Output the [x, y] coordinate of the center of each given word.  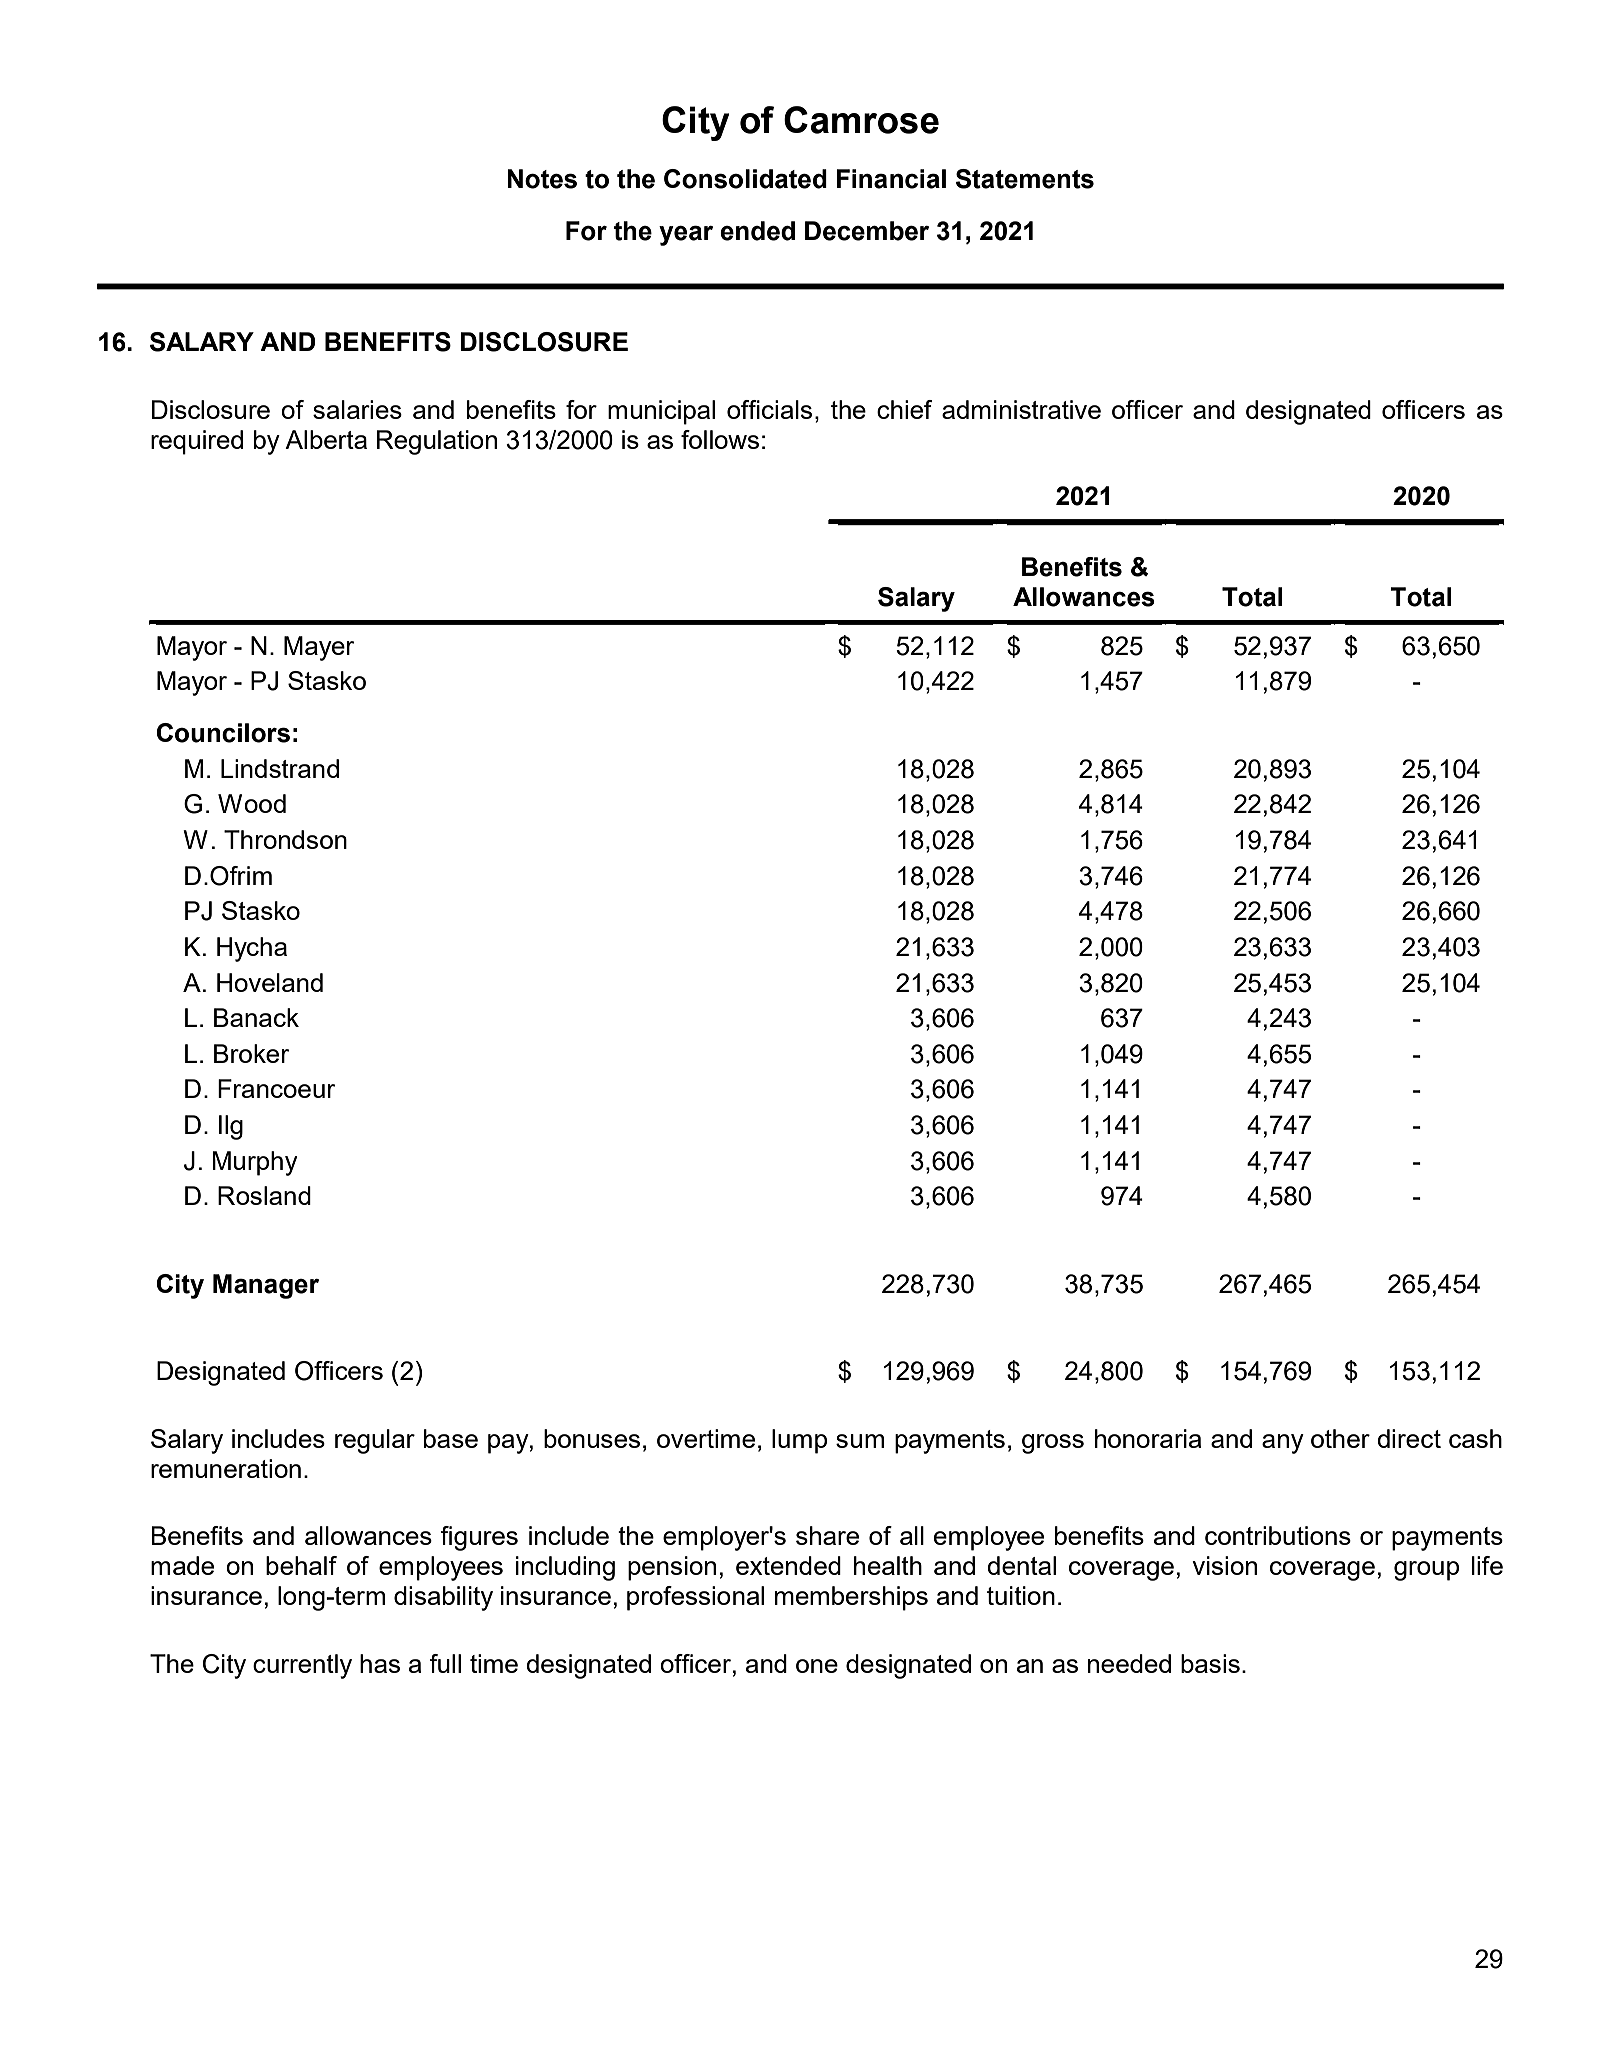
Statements [1025, 179]
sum [860, 1441]
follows [720, 439]
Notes [542, 179]
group [1426, 1571]
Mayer [319, 648]
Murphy [254, 1163]
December [867, 231]
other [1340, 1438]
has [380, 1663]
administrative [1021, 409]
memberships [851, 1598]
